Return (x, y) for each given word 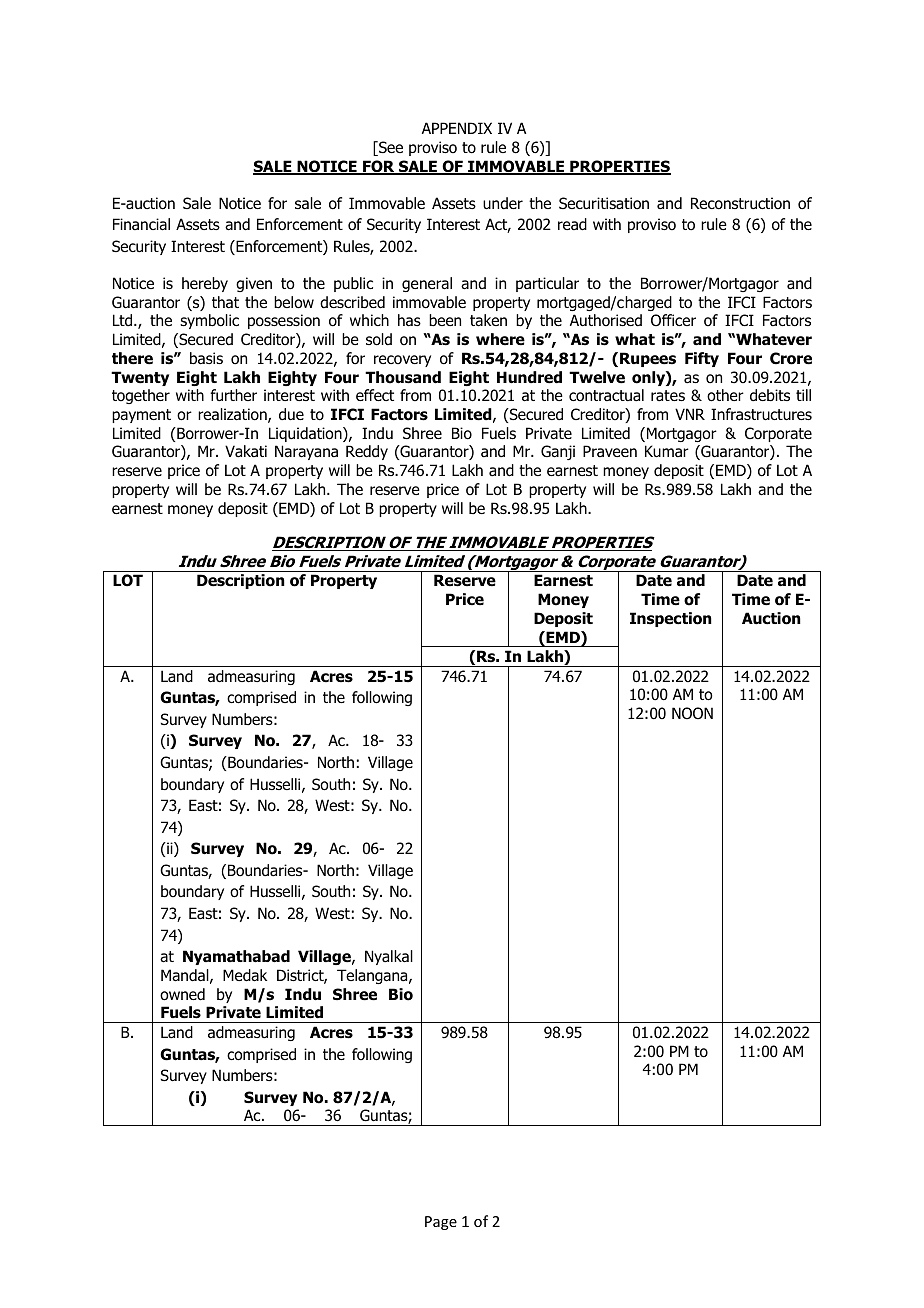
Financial (141, 224)
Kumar (667, 451)
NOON (692, 713)
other (725, 395)
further (233, 395)
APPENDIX (457, 128)
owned (182, 994)
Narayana (306, 452)
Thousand (403, 377)
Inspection (671, 619)
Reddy (367, 452)
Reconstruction (740, 203)
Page (441, 1223)
